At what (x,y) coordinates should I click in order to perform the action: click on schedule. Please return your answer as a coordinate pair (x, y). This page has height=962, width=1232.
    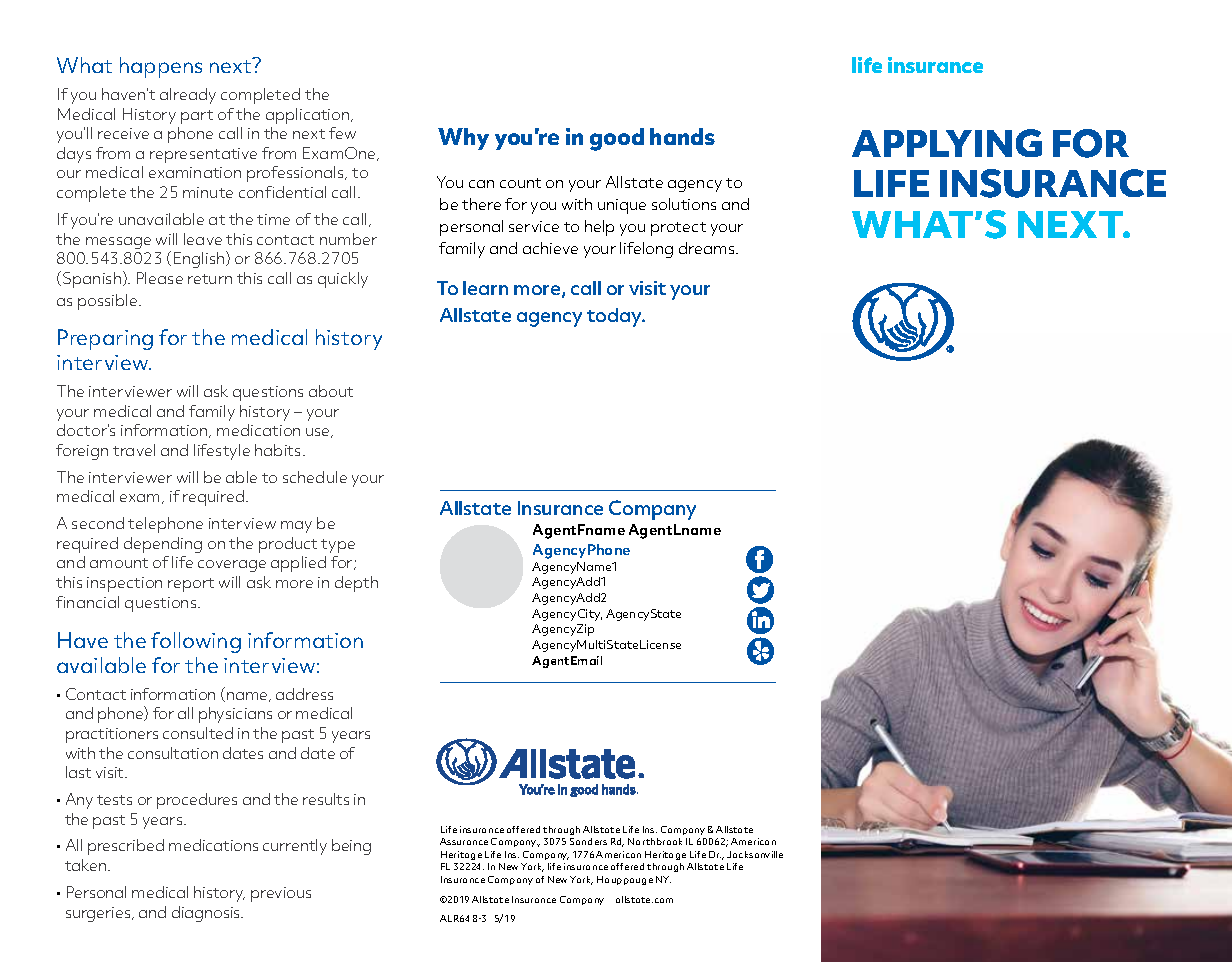
    Looking at the image, I should click on (315, 477).
